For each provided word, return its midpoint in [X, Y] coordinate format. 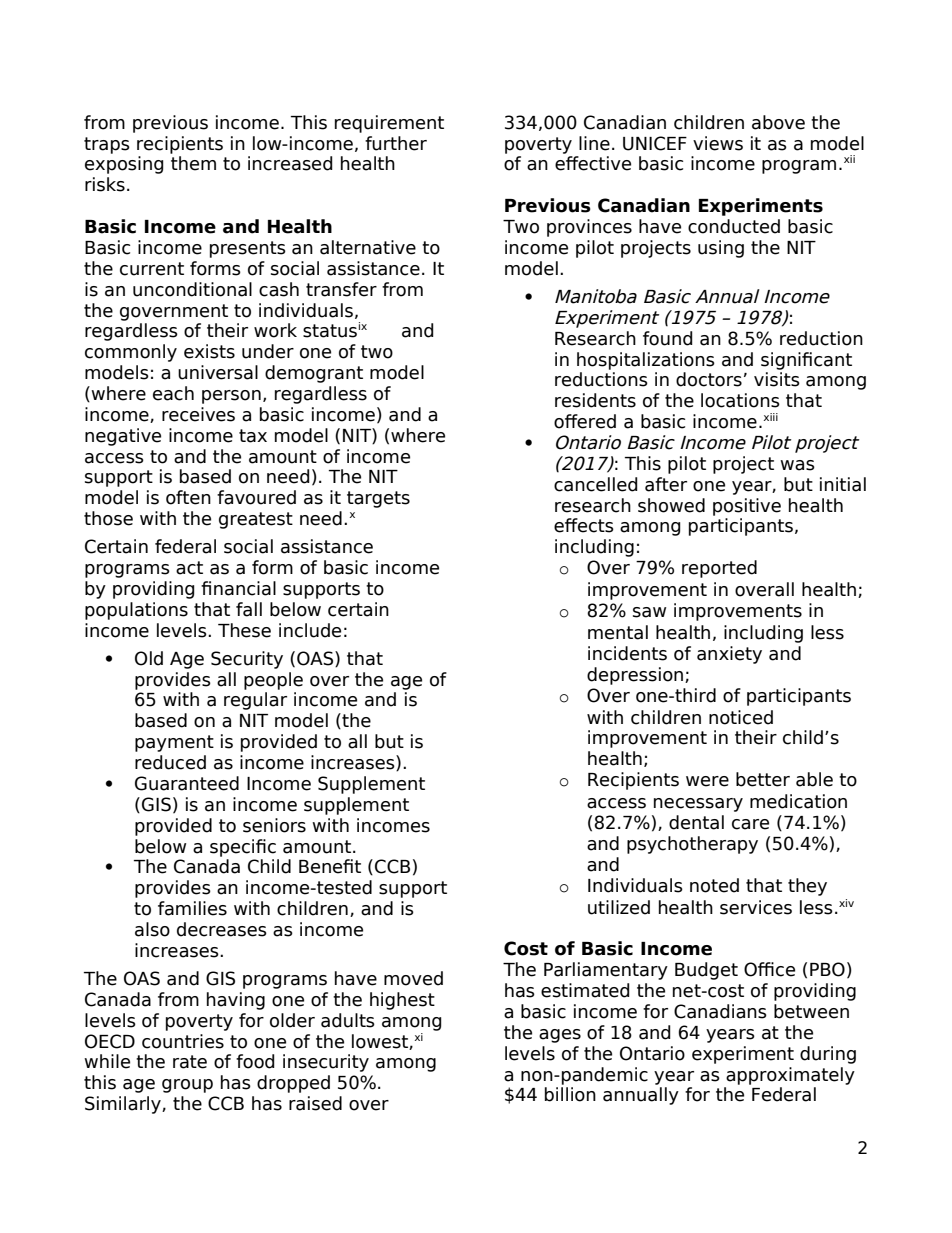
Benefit [330, 866]
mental [618, 632]
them [193, 163]
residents [595, 400]
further [396, 143]
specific [243, 848]
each [173, 393]
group [187, 1086]
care [750, 824]
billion [570, 1094]
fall [249, 609]
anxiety [729, 655]
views [718, 143]
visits [777, 379]
